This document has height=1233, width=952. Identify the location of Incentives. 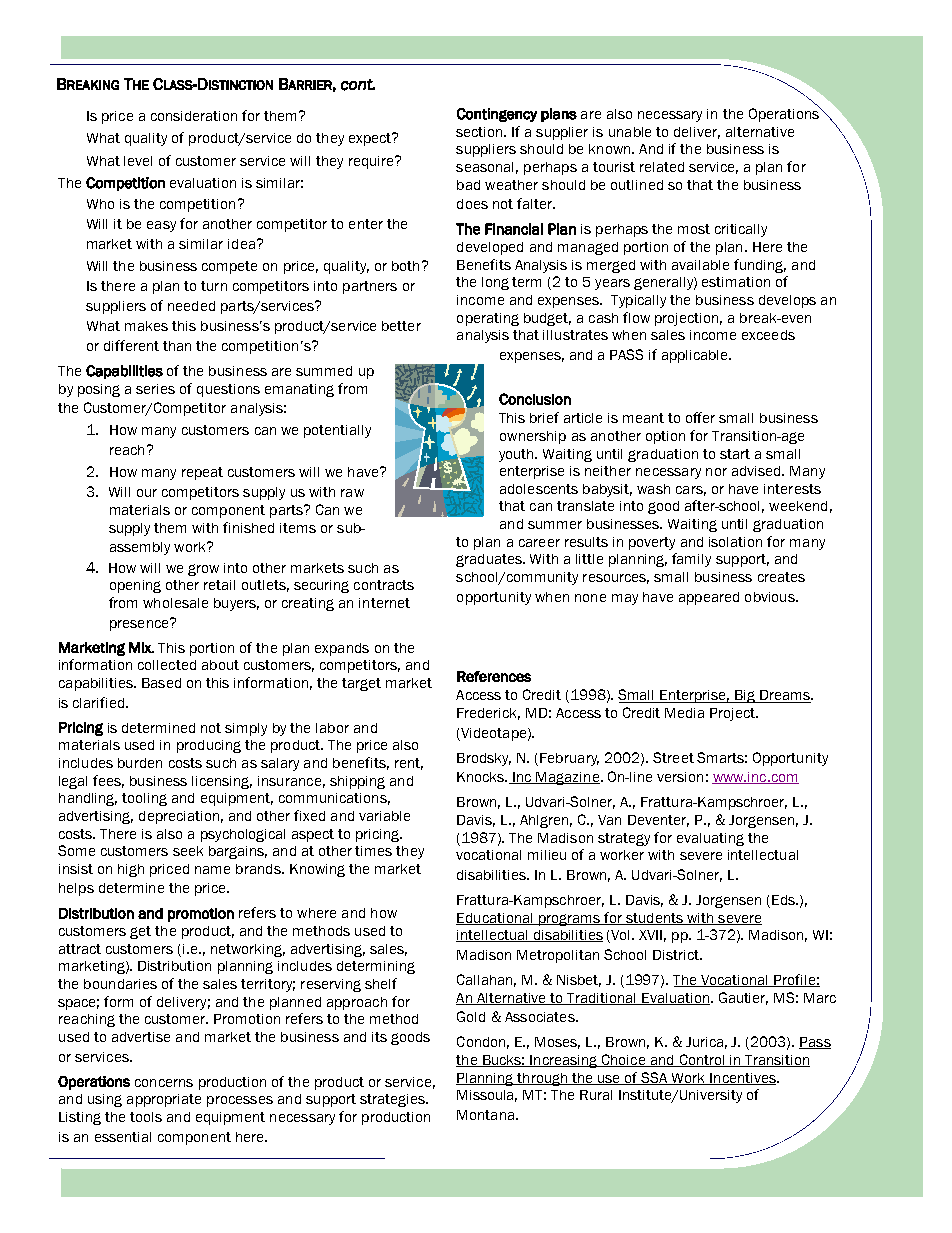
(743, 1079).
